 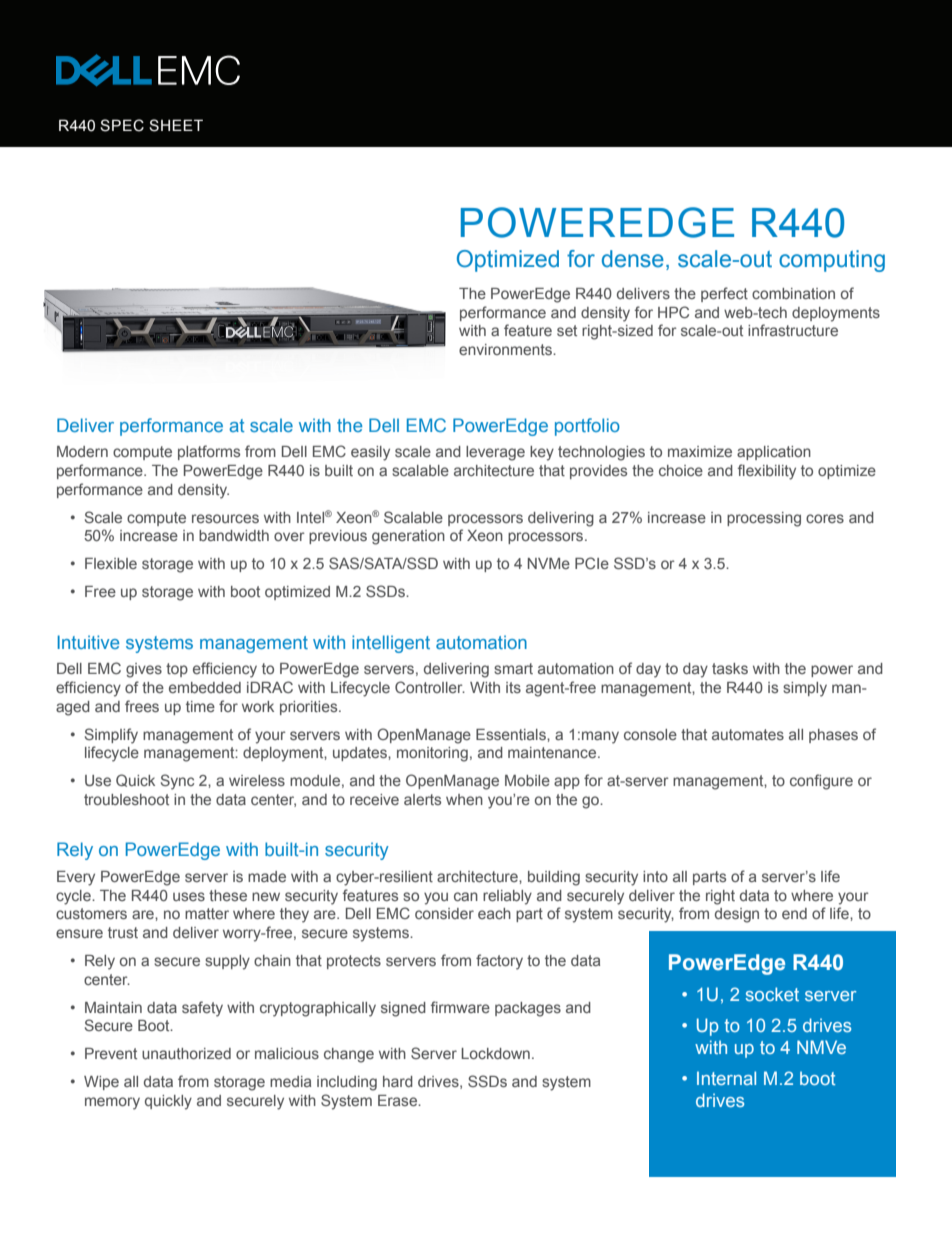 What do you see at coordinates (186, 1053) in the screenshot?
I see `unauthorized` at bounding box center [186, 1053].
